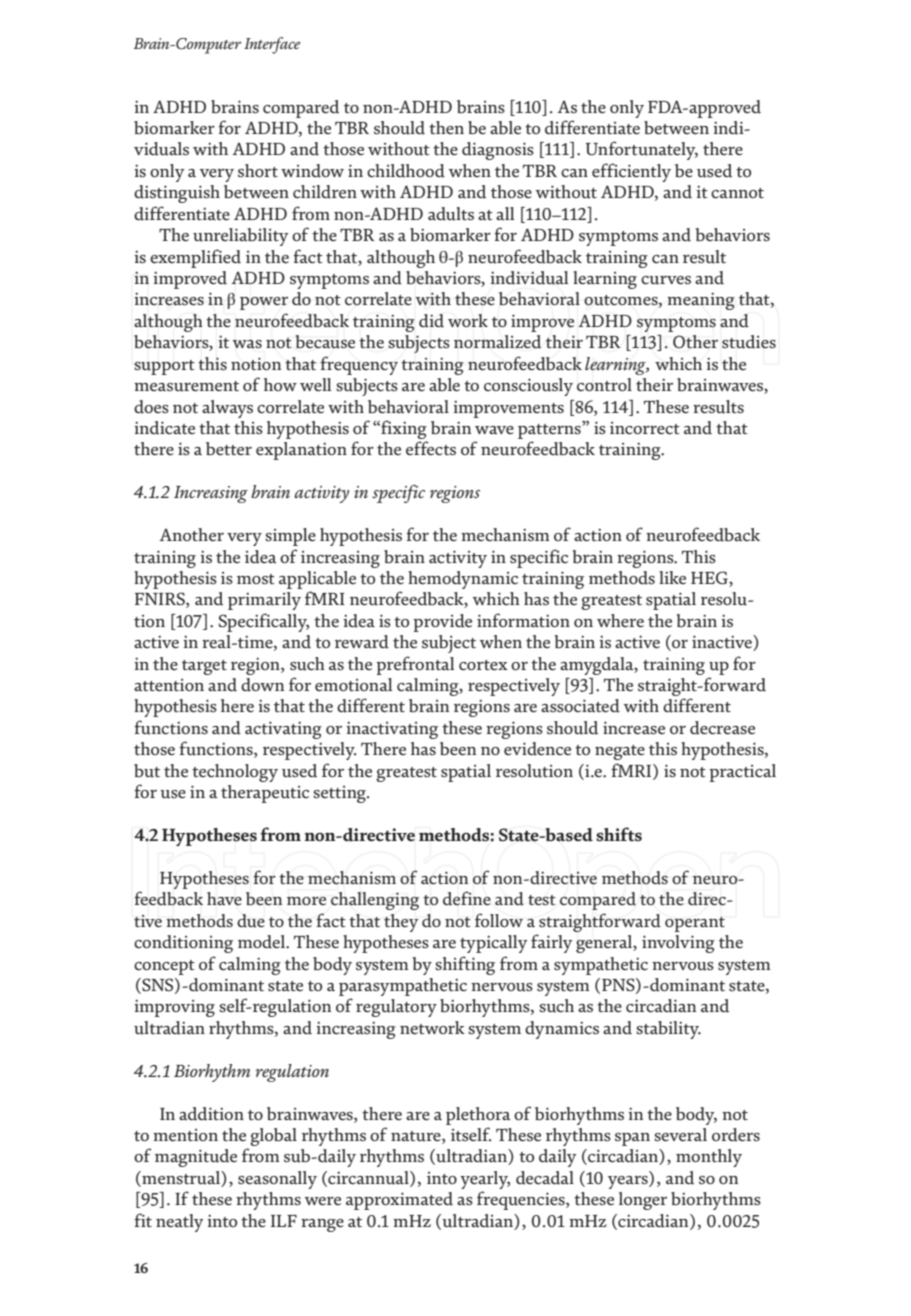  What do you see at coordinates (645, 428) in the screenshot?
I see `incorrect` at bounding box center [645, 428].
